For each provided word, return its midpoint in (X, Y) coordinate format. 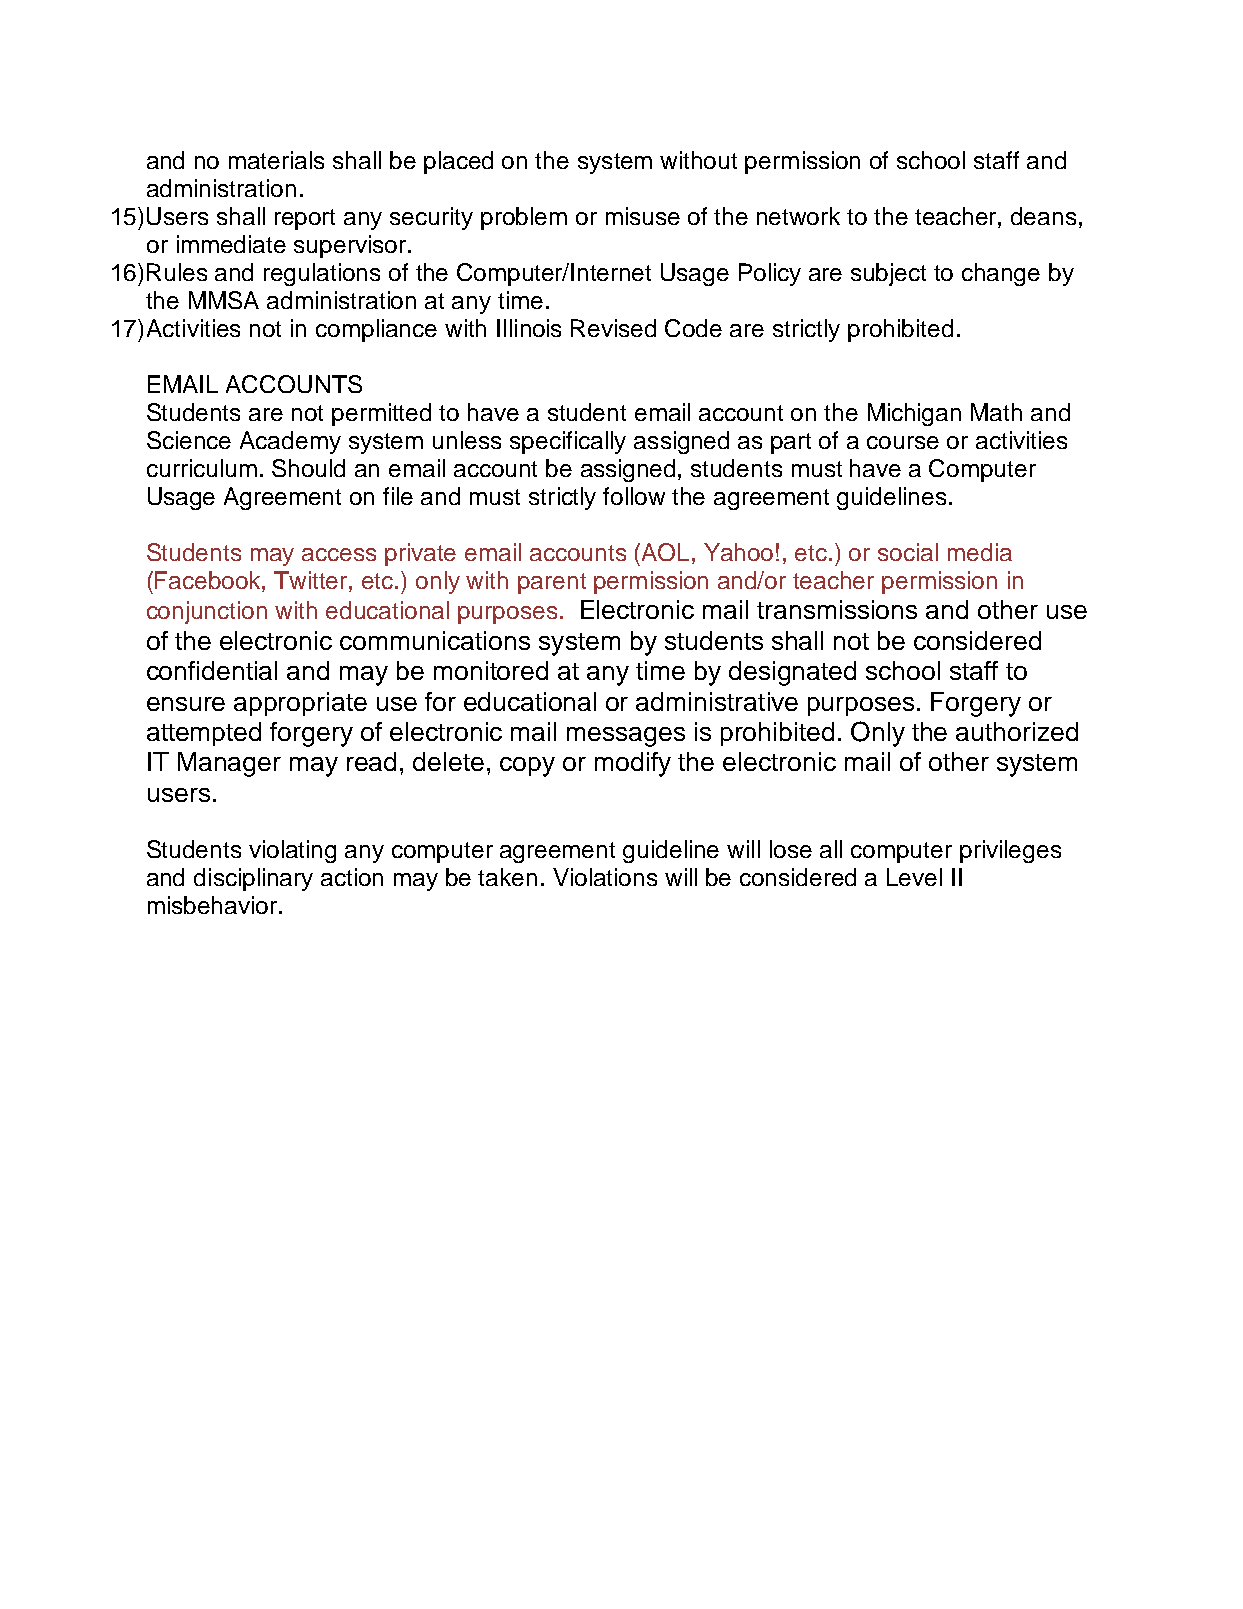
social (908, 552)
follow (634, 496)
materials (276, 160)
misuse (643, 216)
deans (1043, 216)
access (339, 554)
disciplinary (253, 879)
